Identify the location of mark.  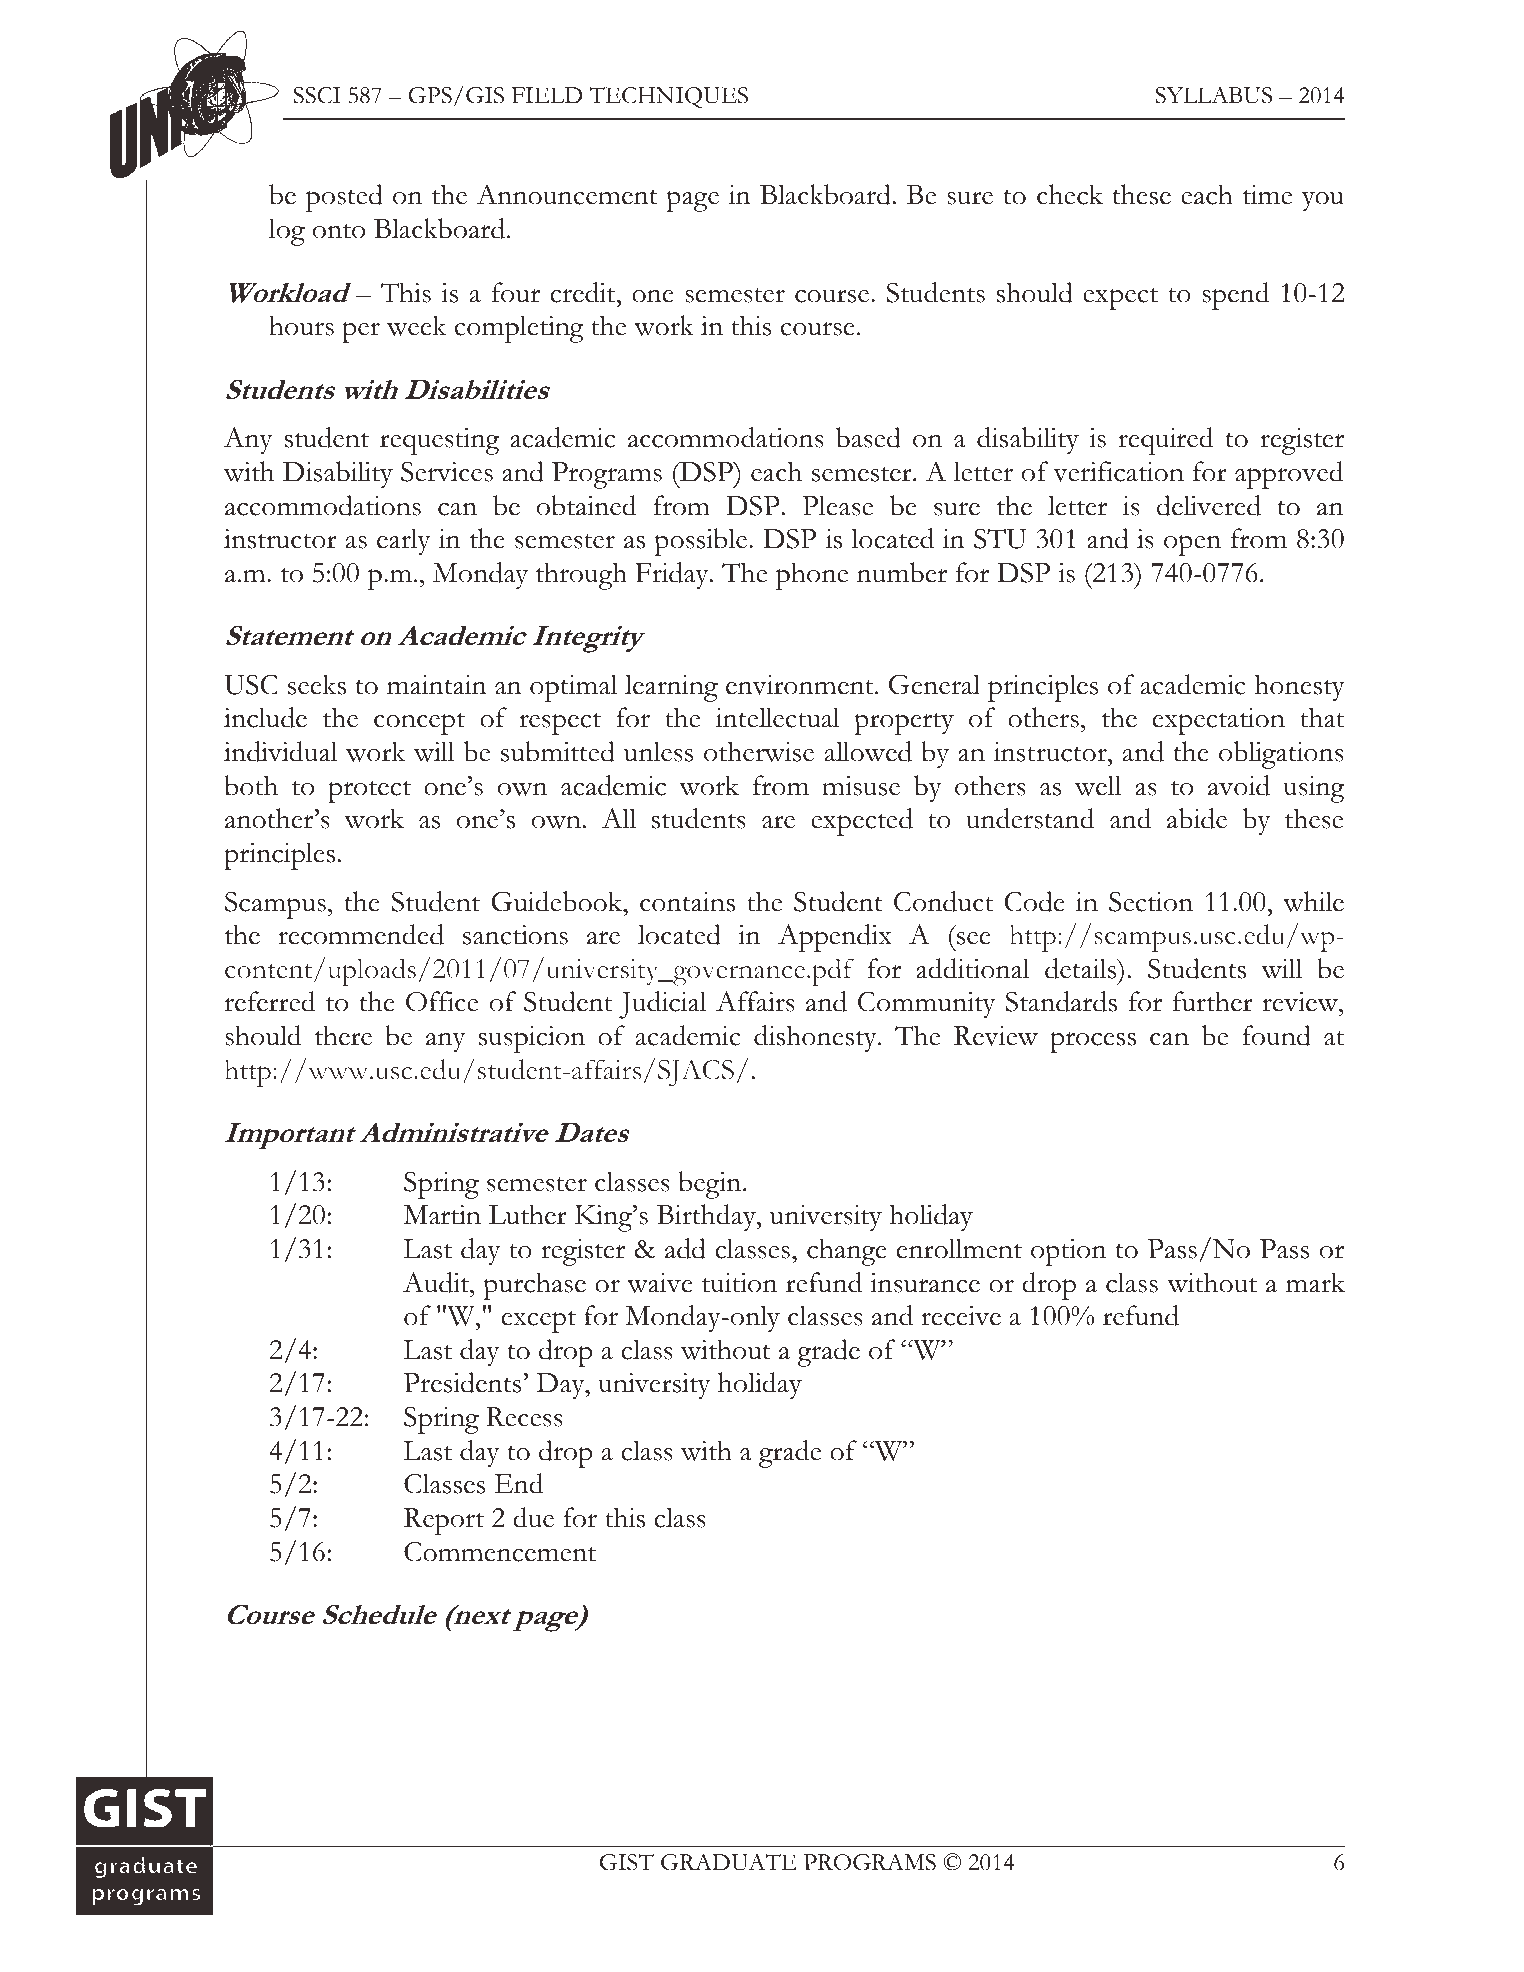
(1315, 1282).
